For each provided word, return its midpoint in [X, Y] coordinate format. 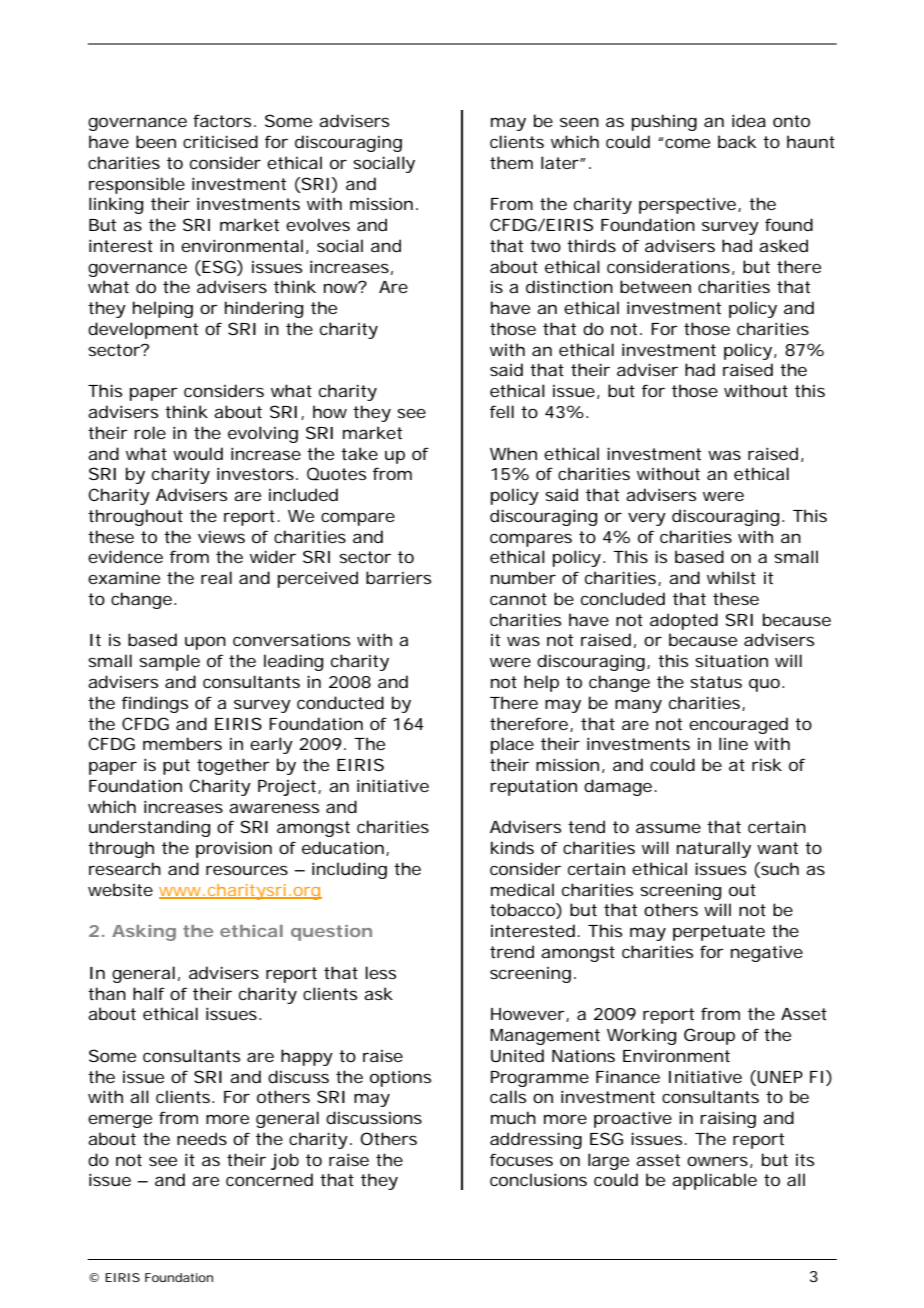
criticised [220, 141]
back [737, 141]
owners [717, 1161]
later [561, 162]
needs [202, 1138]
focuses [521, 1159]
